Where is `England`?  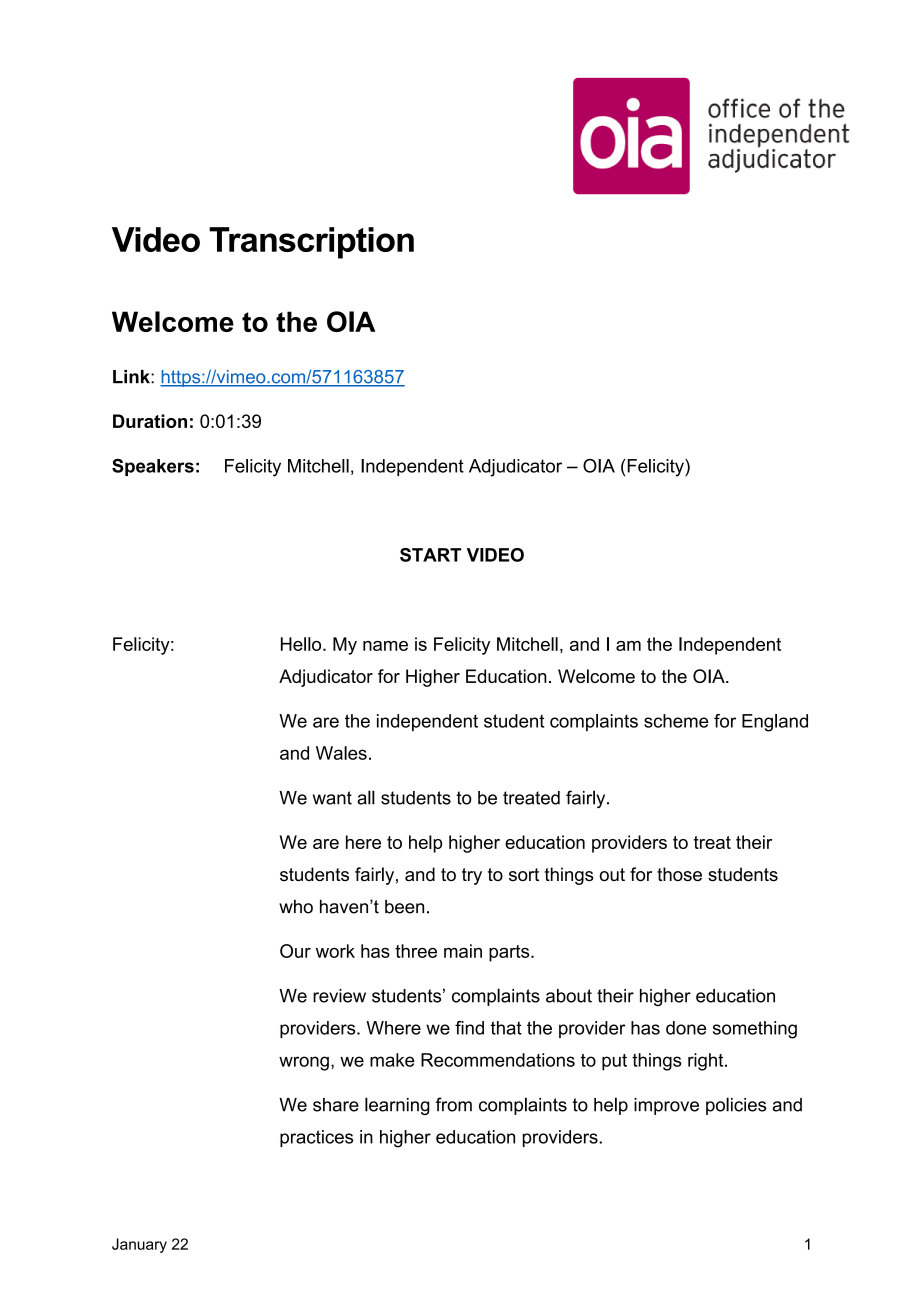 England is located at coordinates (775, 723).
